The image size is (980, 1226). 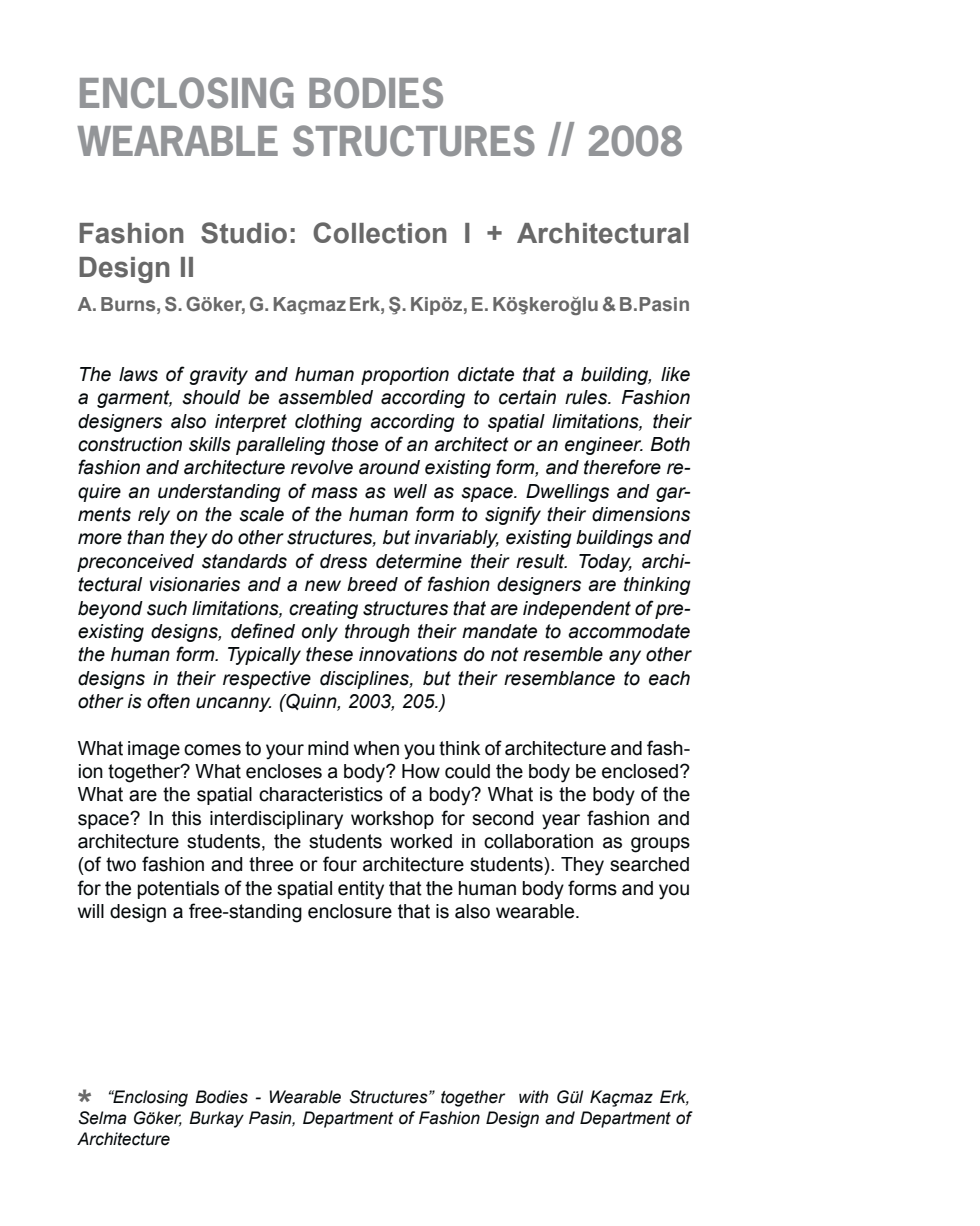 What do you see at coordinates (244, 233) in the screenshot?
I see `Studio` at bounding box center [244, 233].
